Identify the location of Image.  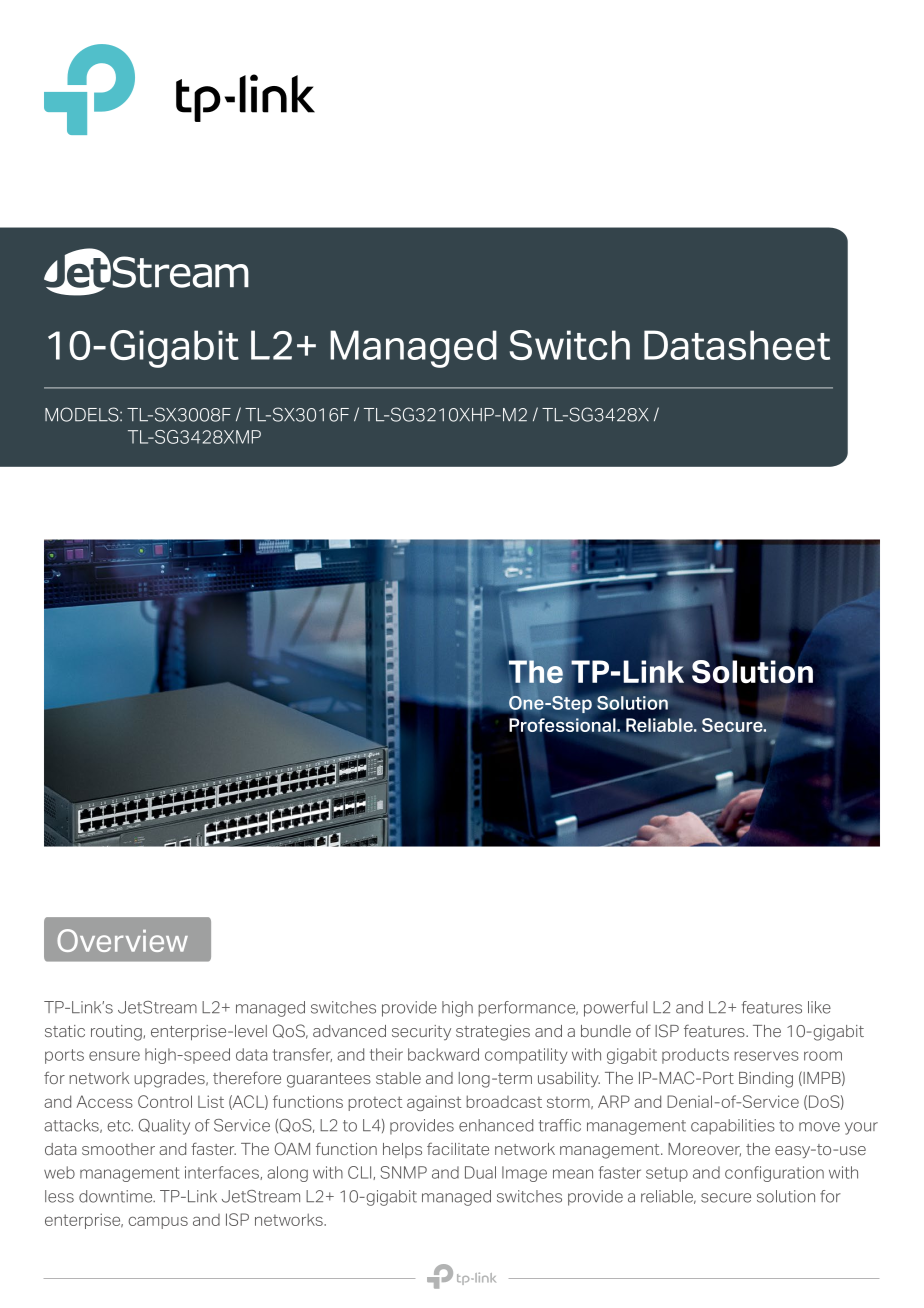
(524, 1174).
